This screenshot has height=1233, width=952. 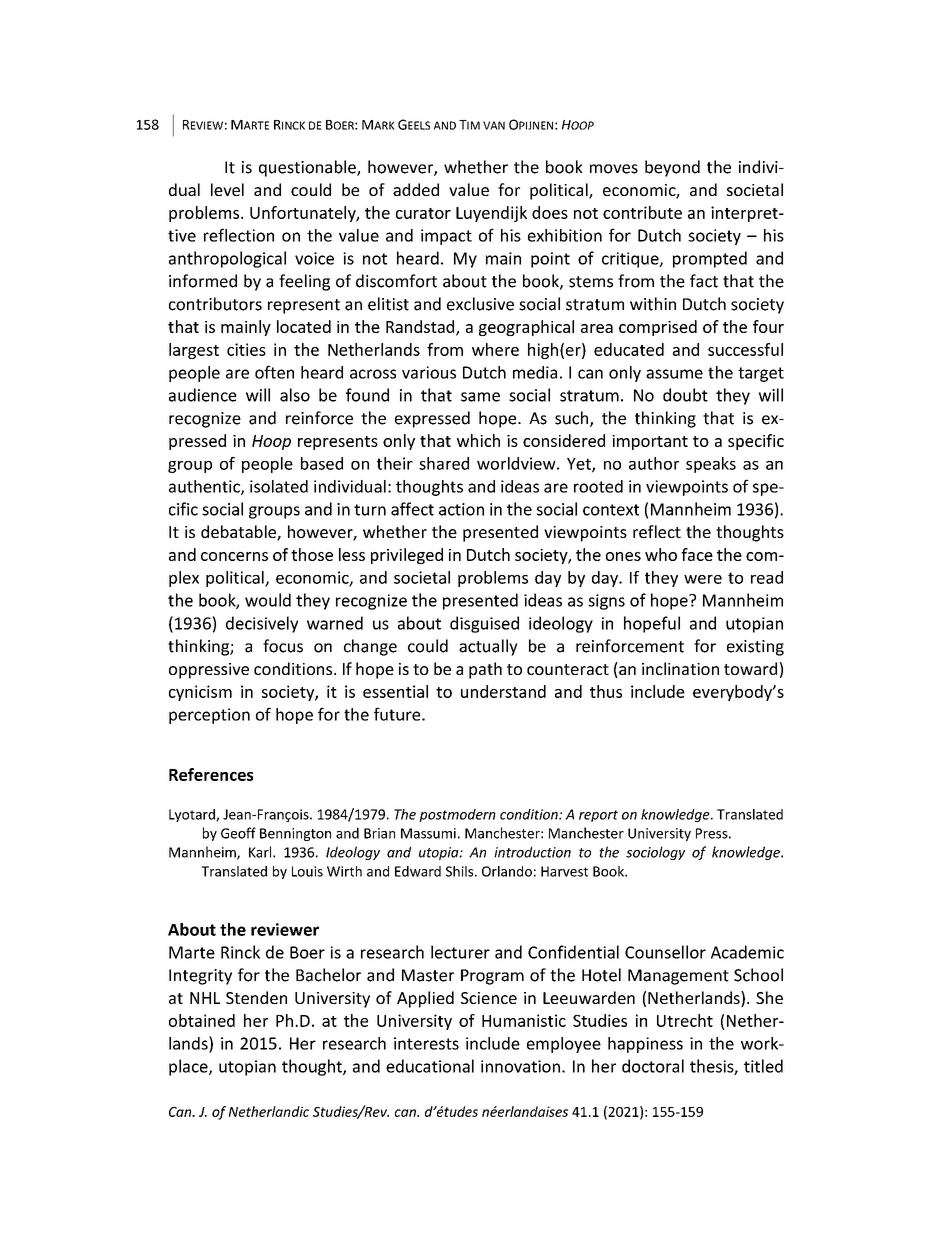 I want to click on Geoff, so click(x=238, y=833).
